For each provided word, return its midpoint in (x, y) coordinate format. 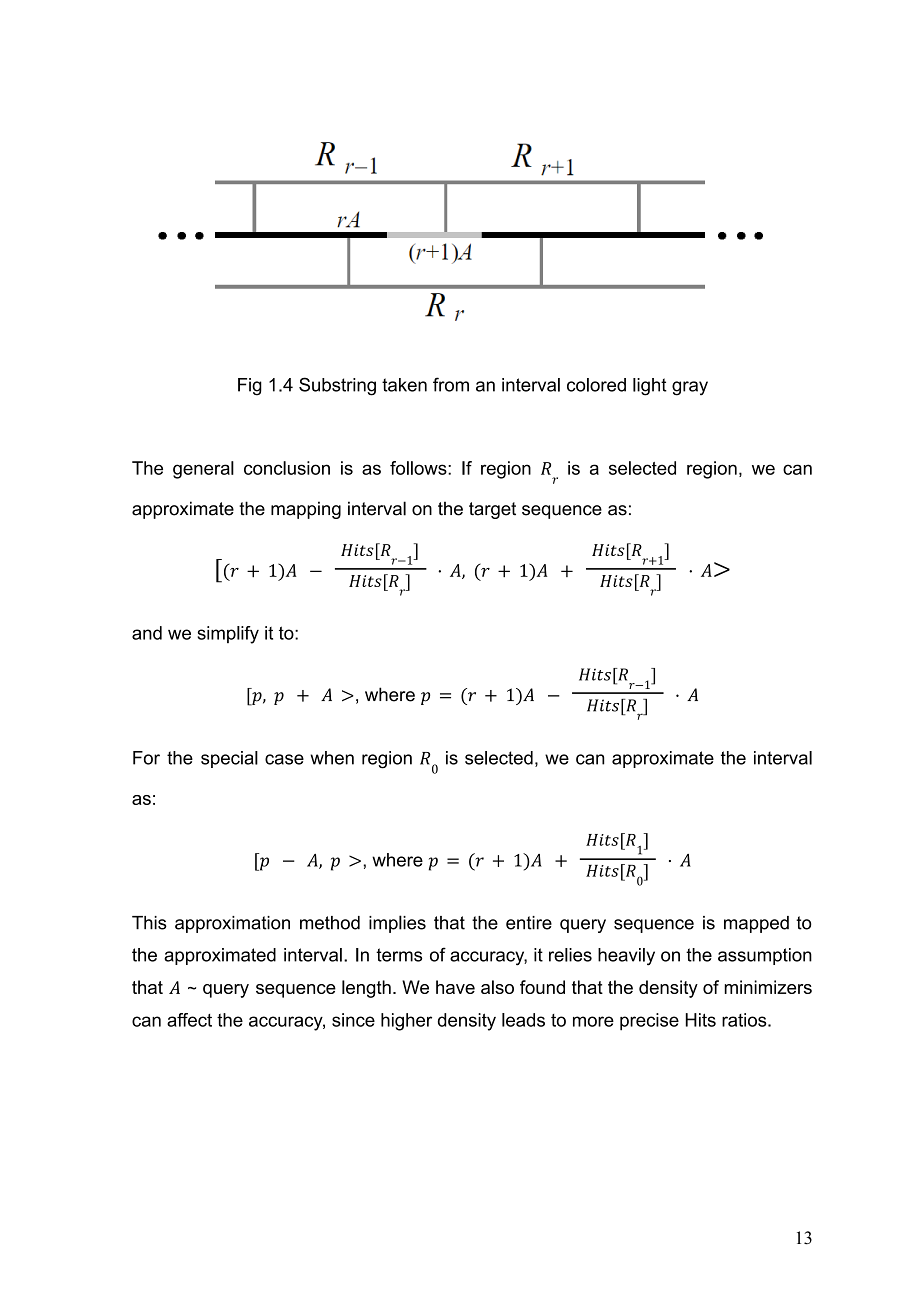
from (451, 384)
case (284, 759)
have (455, 987)
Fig (250, 387)
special (229, 759)
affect (189, 1020)
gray (690, 388)
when (332, 758)
